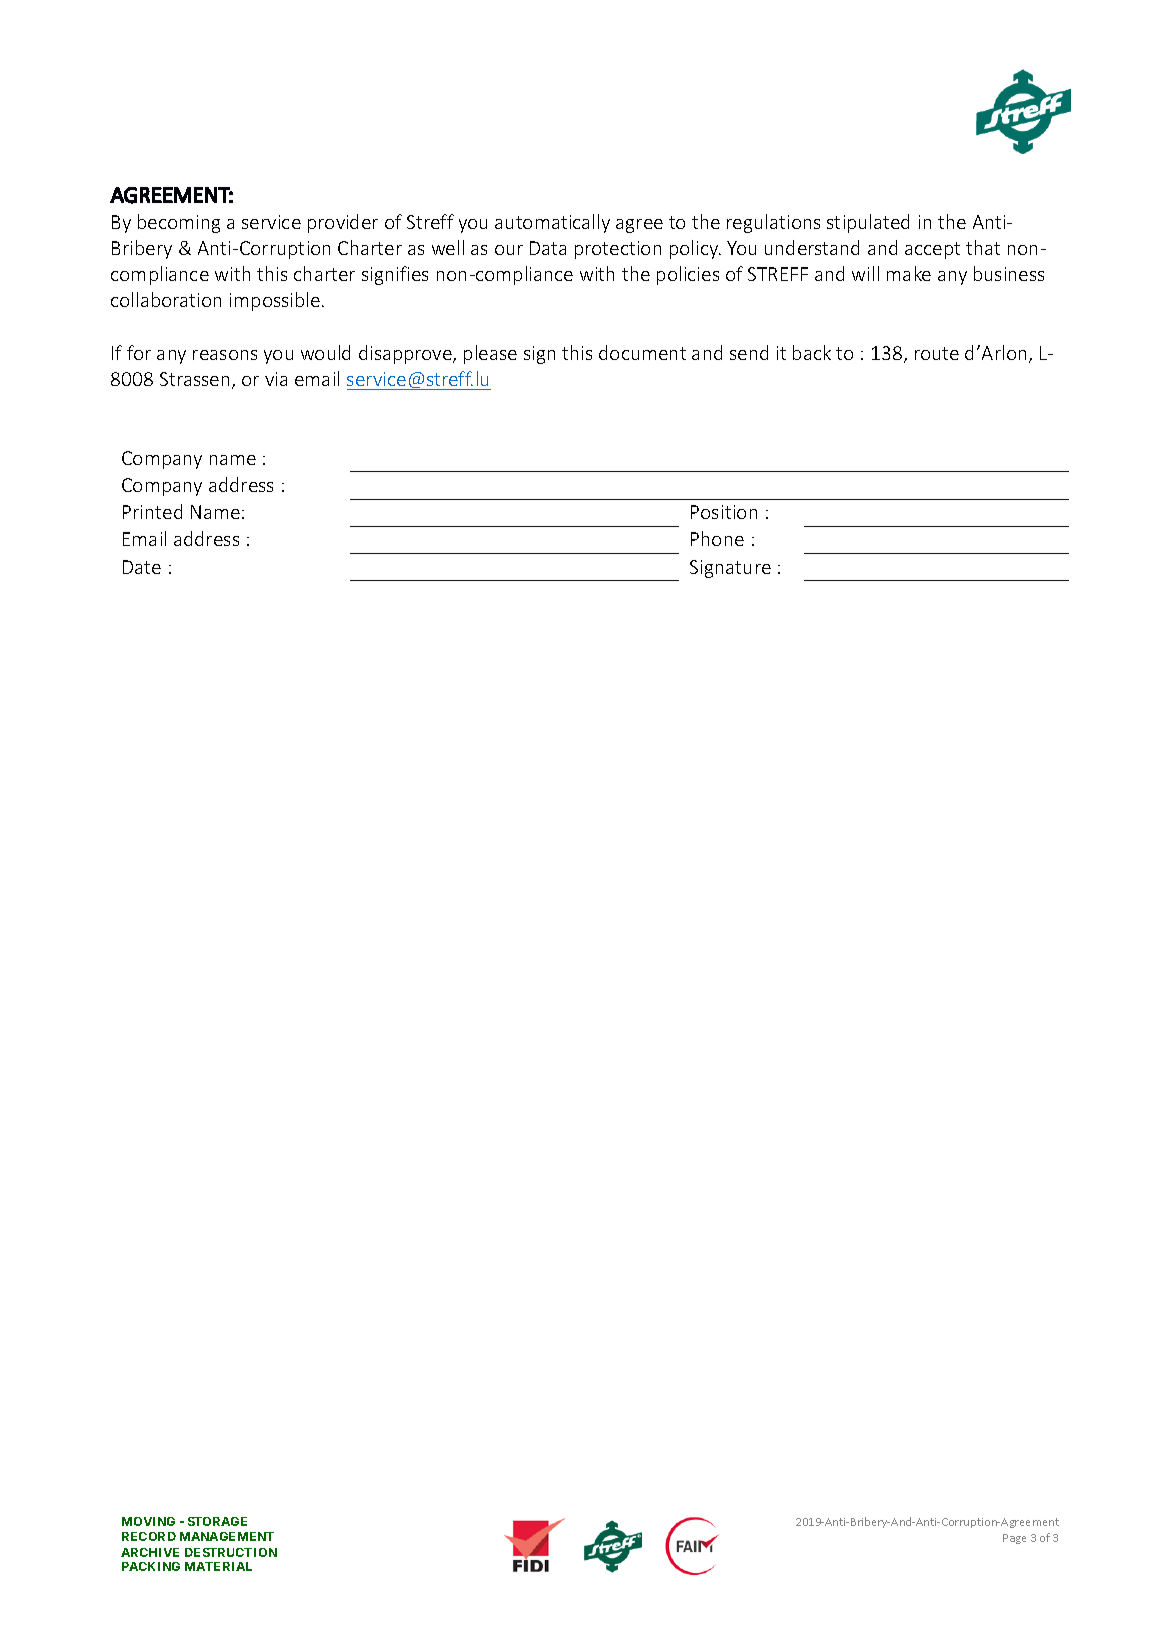 The height and width of the document is (1646, 1164). What do you see at coordinates (231, 1552) in the document?
I see `DESTRUCTION` at bounding box center [231, 1552].
